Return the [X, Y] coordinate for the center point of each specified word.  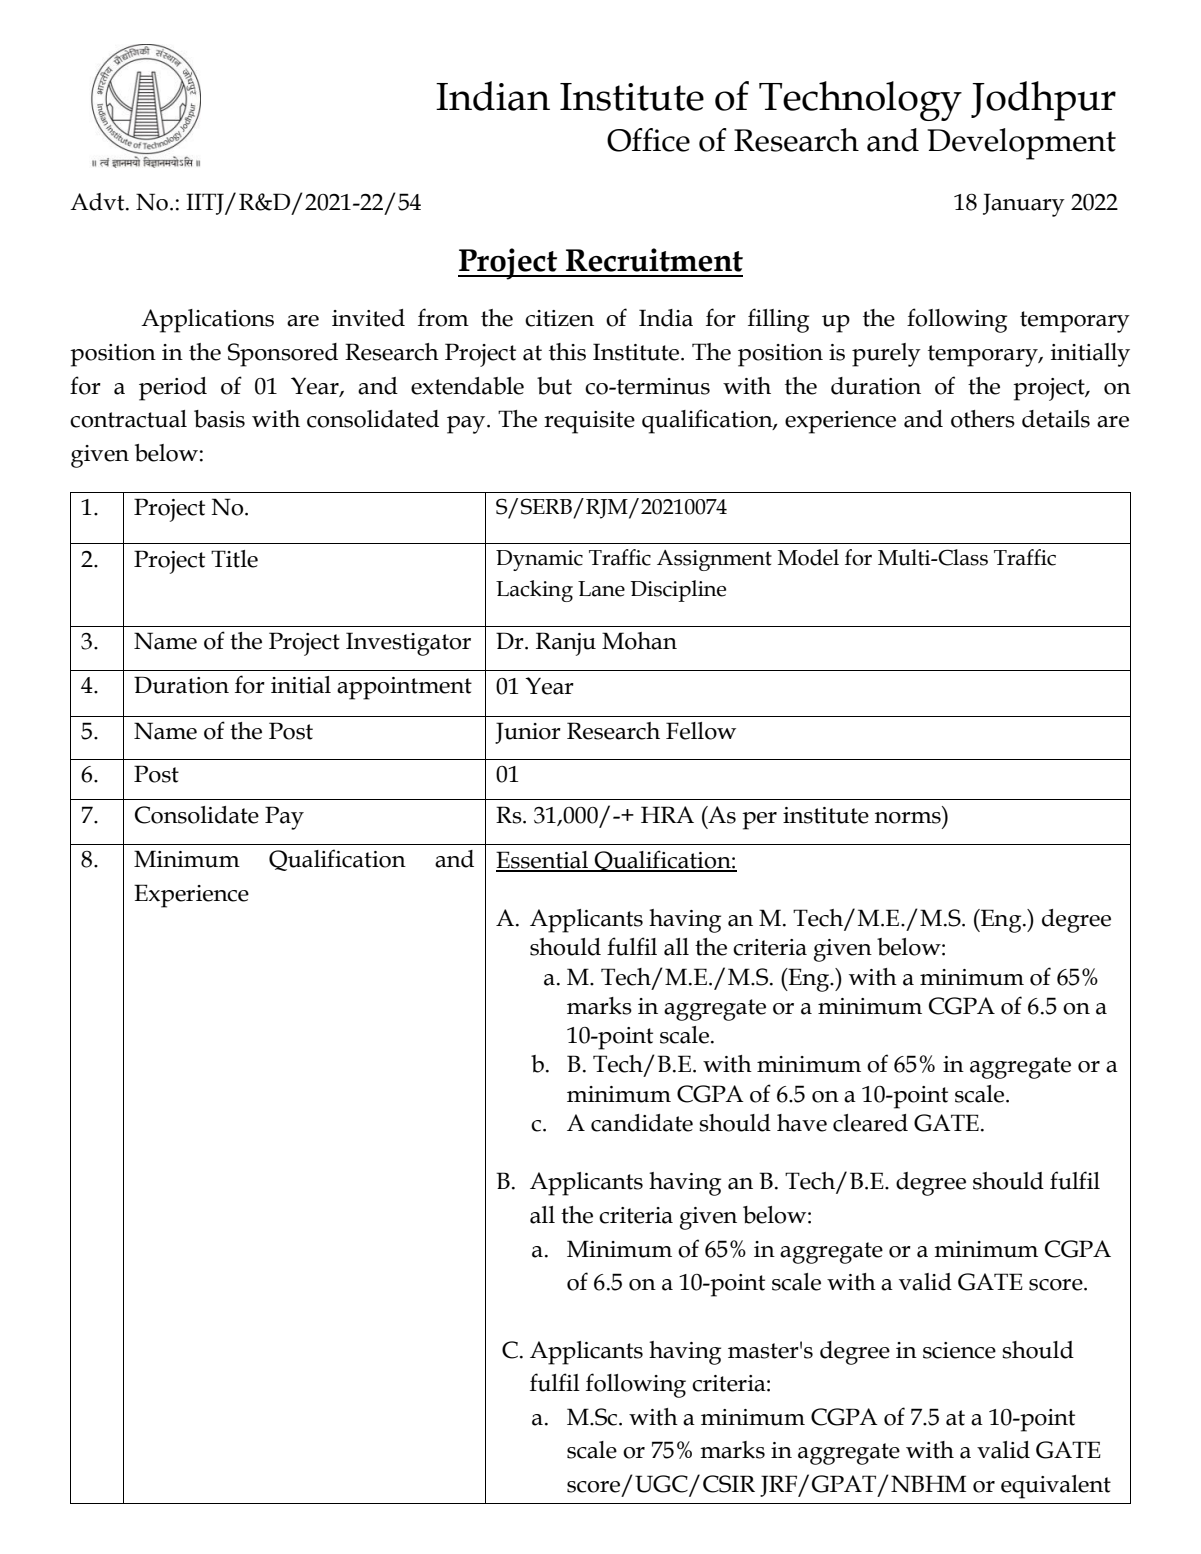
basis [219, 419]
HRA [667, 814]
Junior [528, 733]
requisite [589, 422]
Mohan [639, 641]
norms [908, 818]
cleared [870, 1123]
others [983, 419]
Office [648, 140]
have [802, 1123]
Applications [207, 321]
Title [234, 559]
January [1024, 205]
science [959, 1350]
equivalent [1056, 1487]
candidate [642, 1123]
